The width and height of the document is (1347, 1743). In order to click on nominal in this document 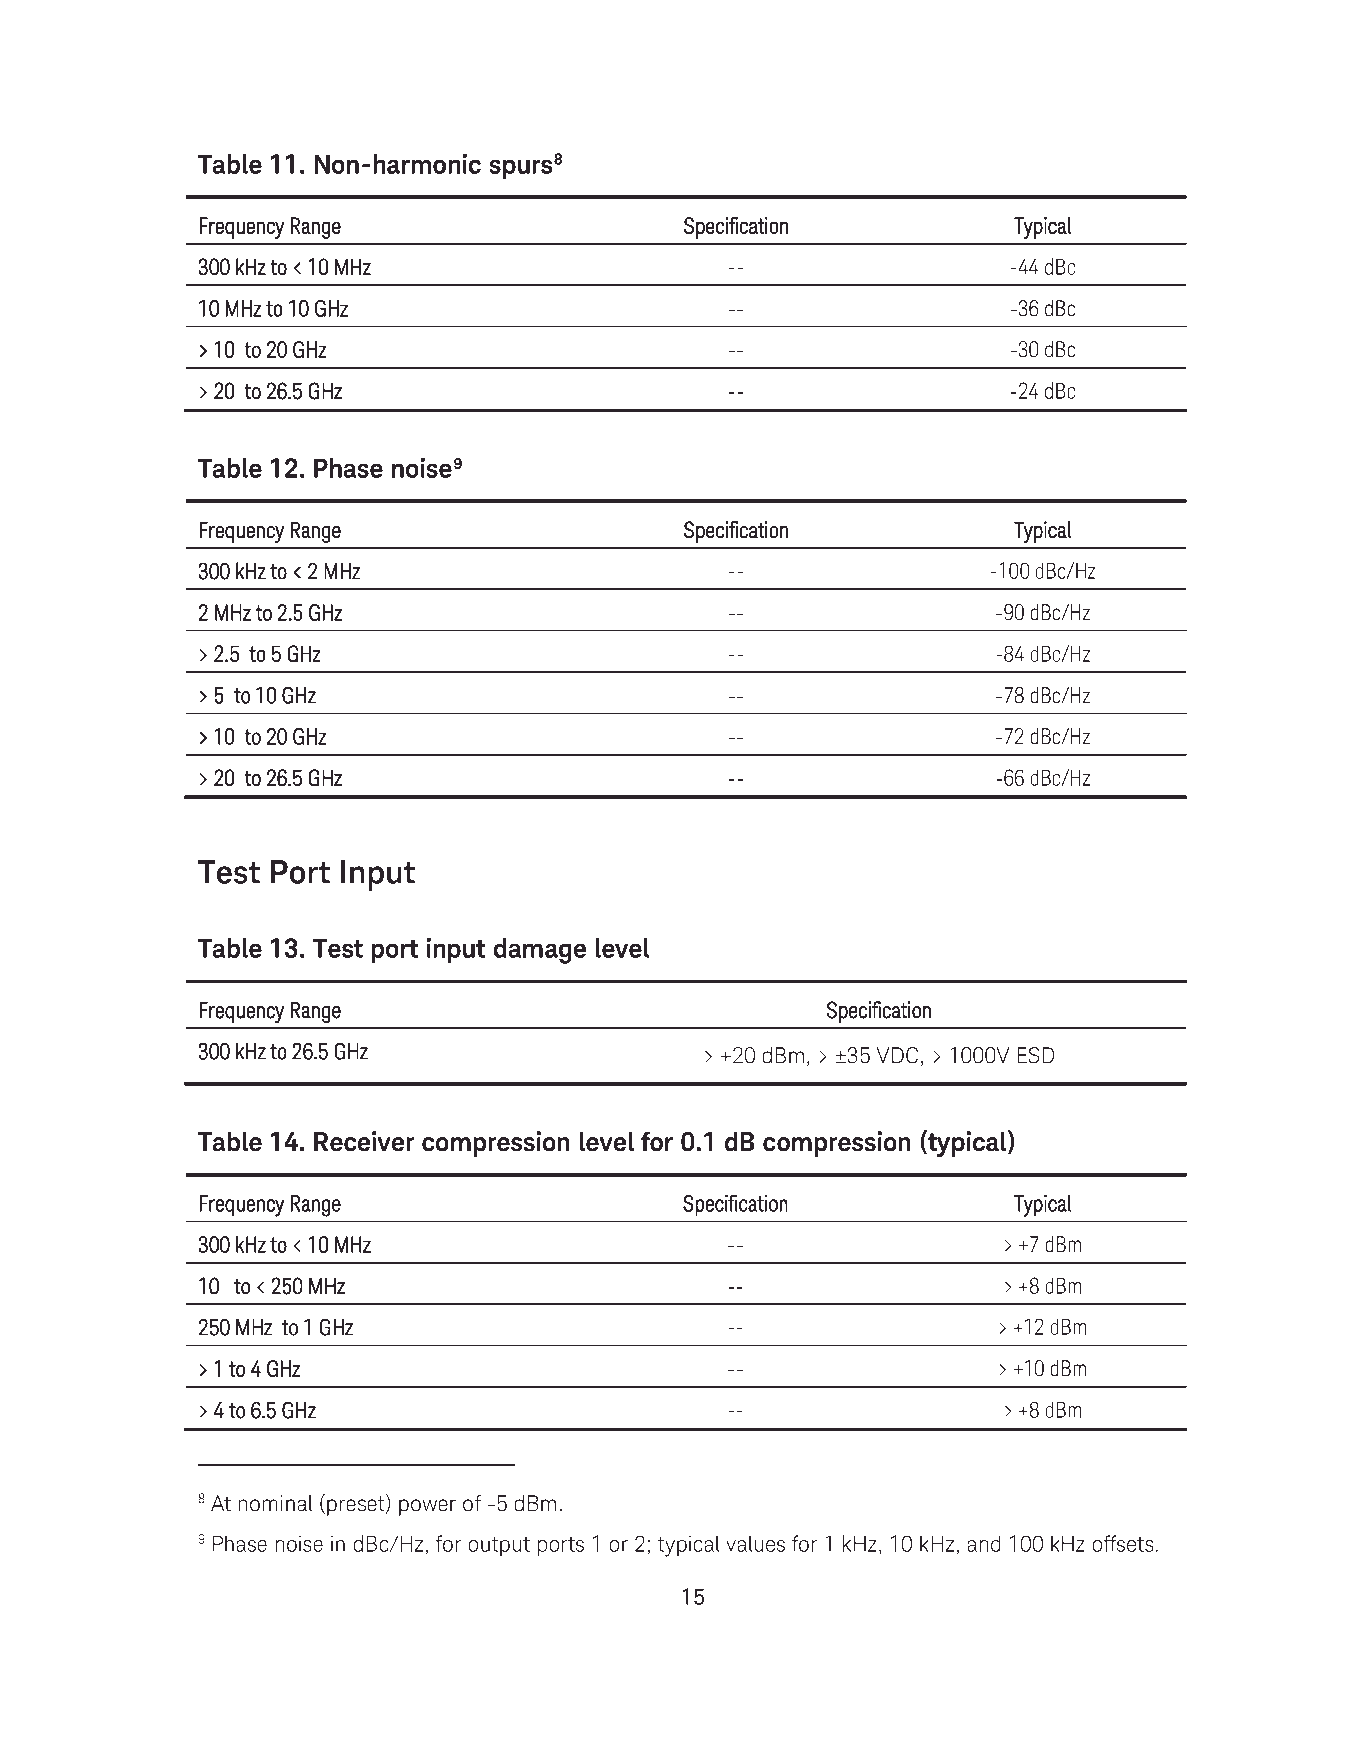, I will do `click(276, 1503)`.
